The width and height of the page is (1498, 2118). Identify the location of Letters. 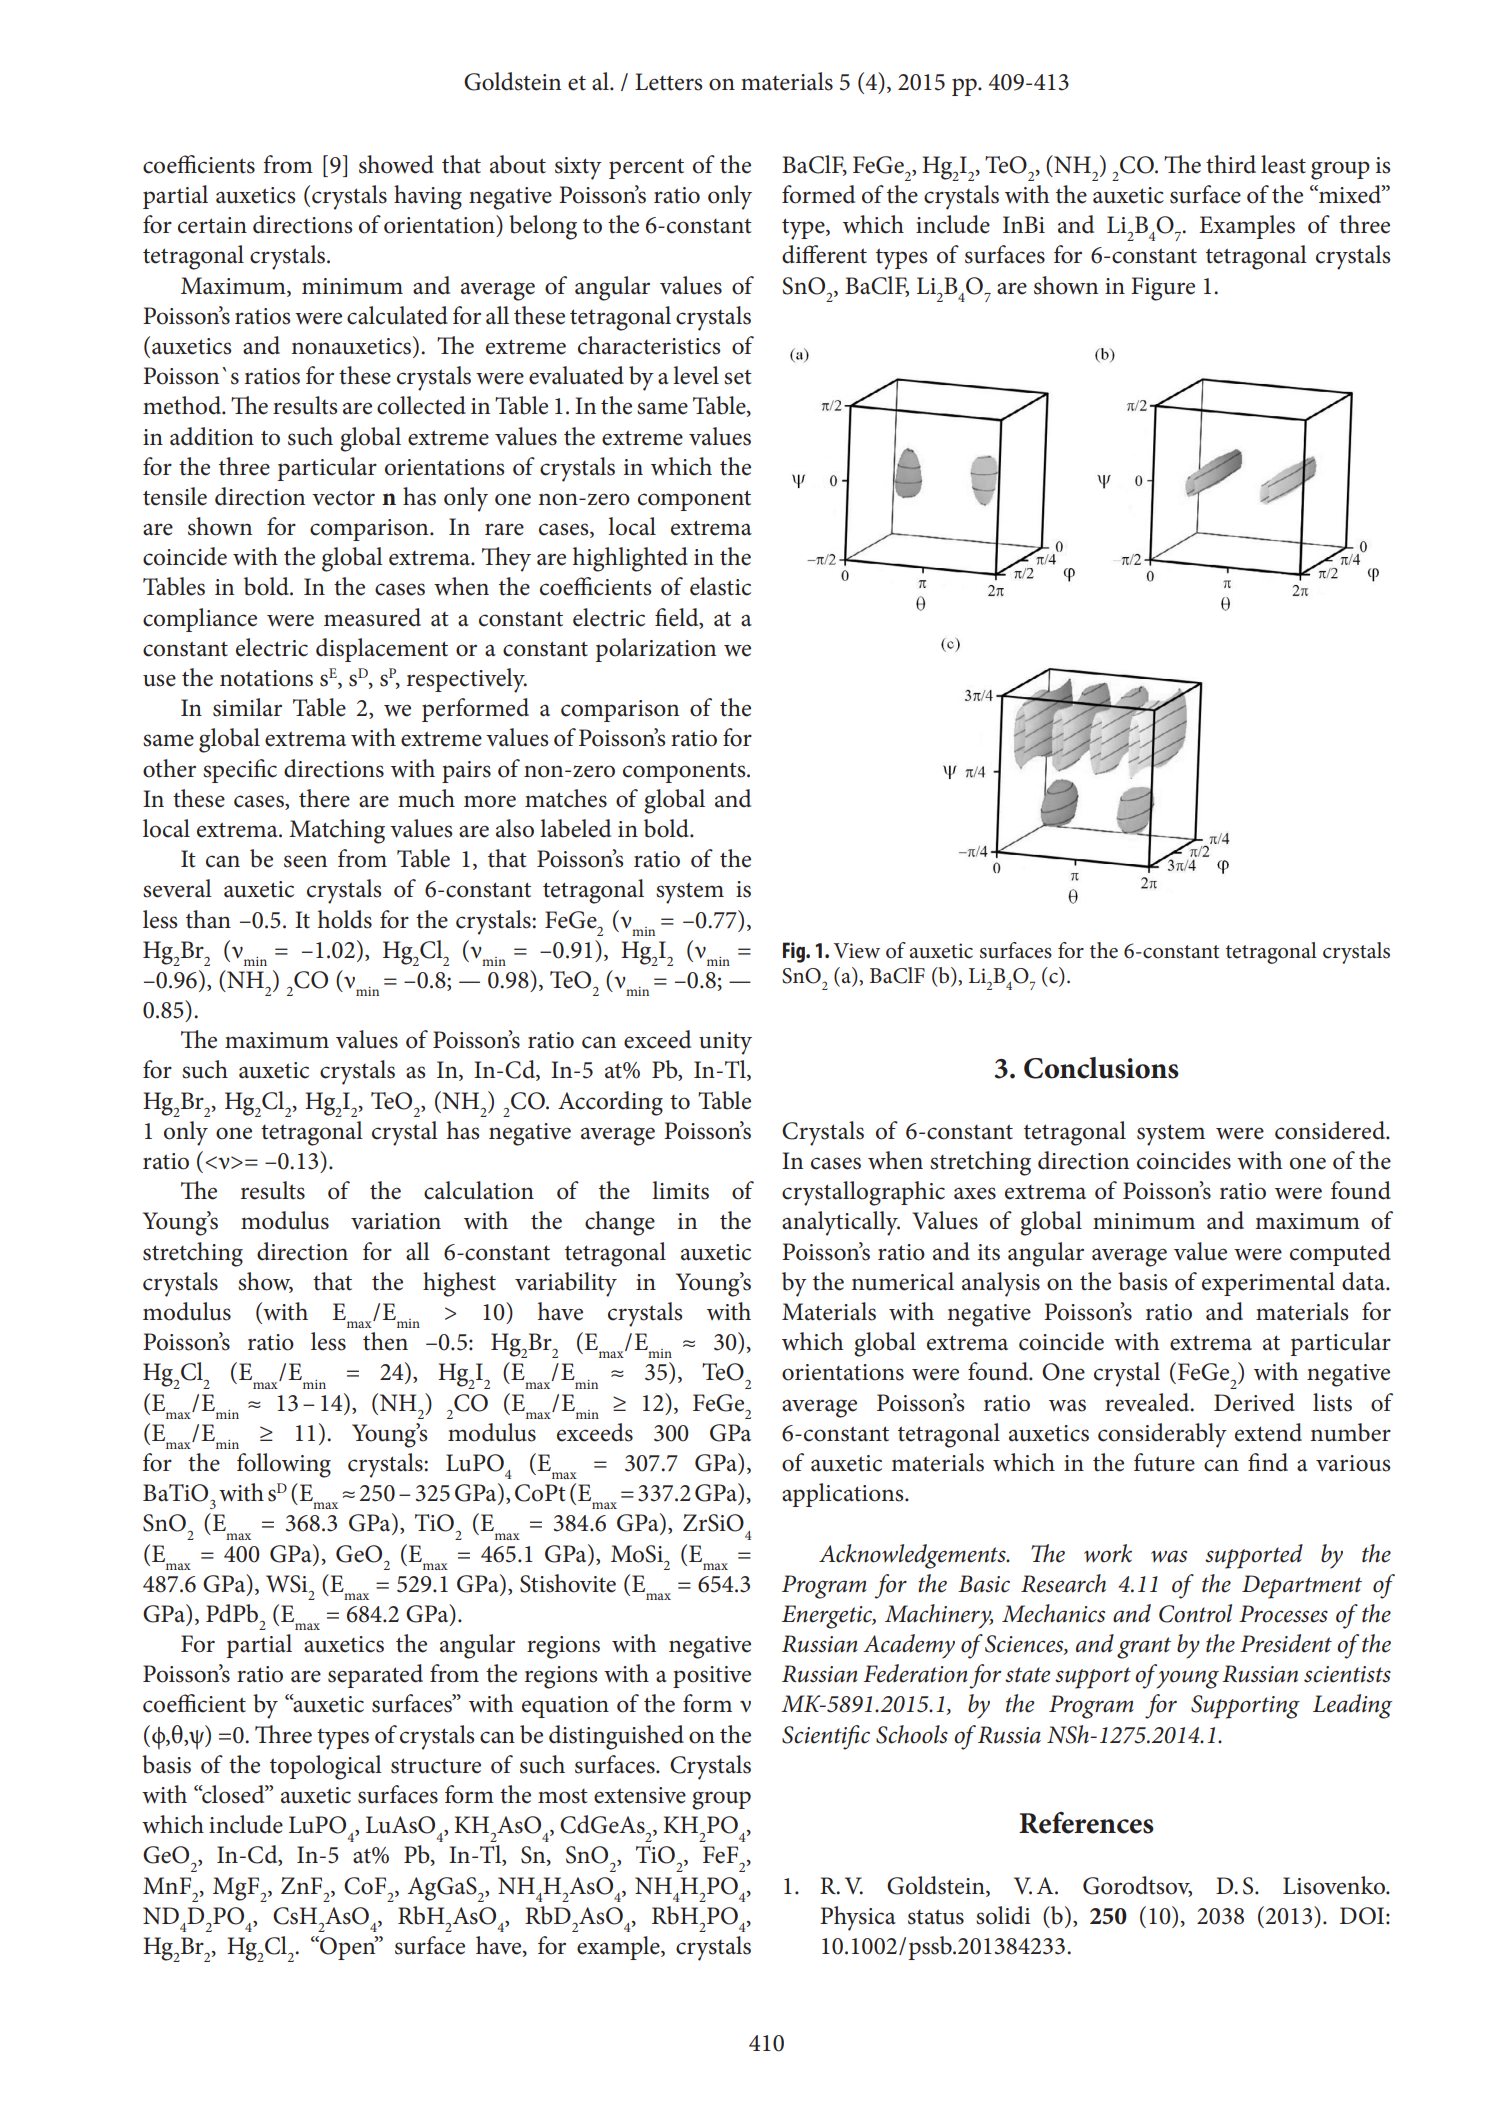
(668, 82).
